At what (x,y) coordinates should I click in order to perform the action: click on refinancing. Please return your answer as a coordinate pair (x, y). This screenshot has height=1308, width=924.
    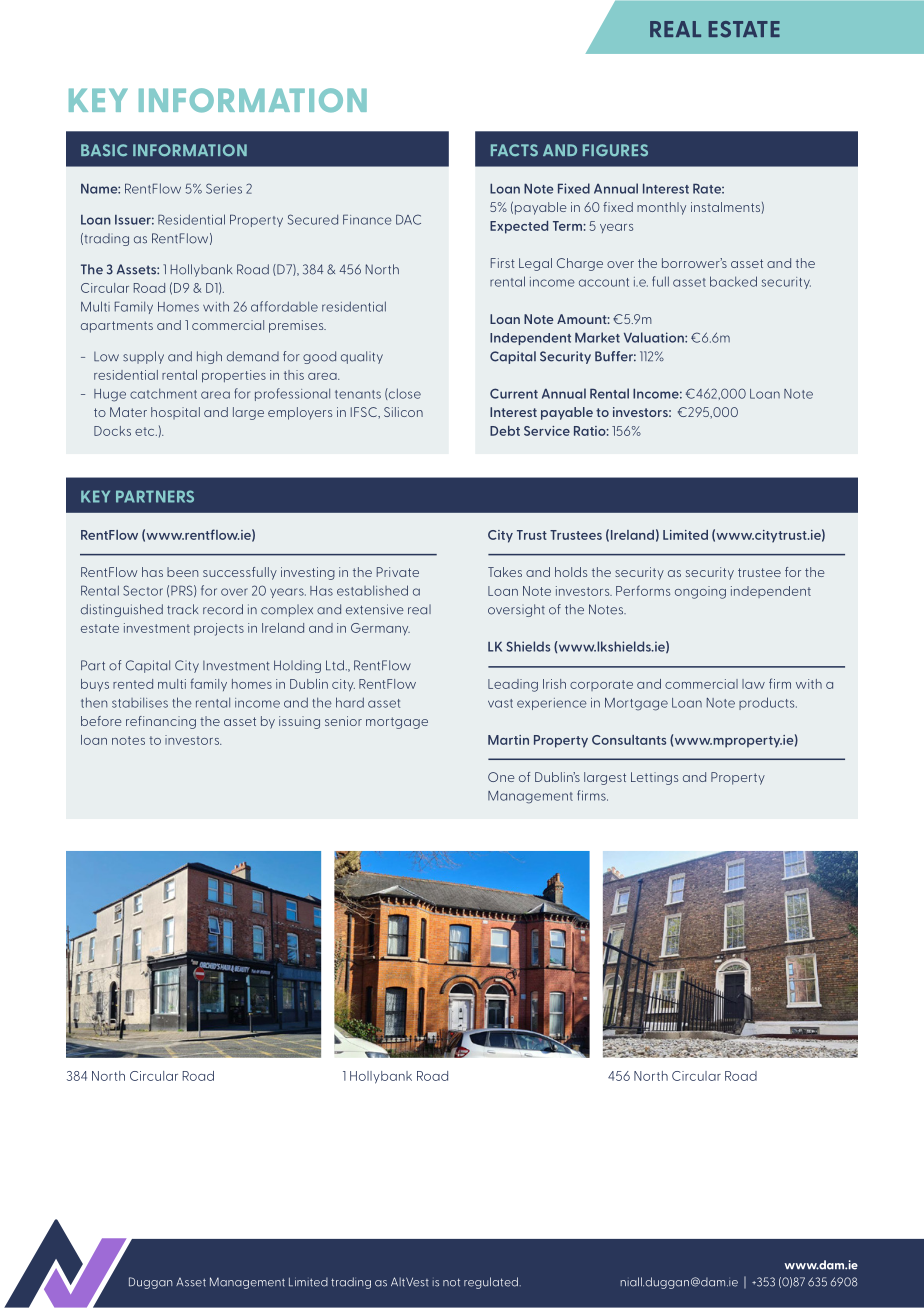
    Looking at the image, I should click on (161, 722).
